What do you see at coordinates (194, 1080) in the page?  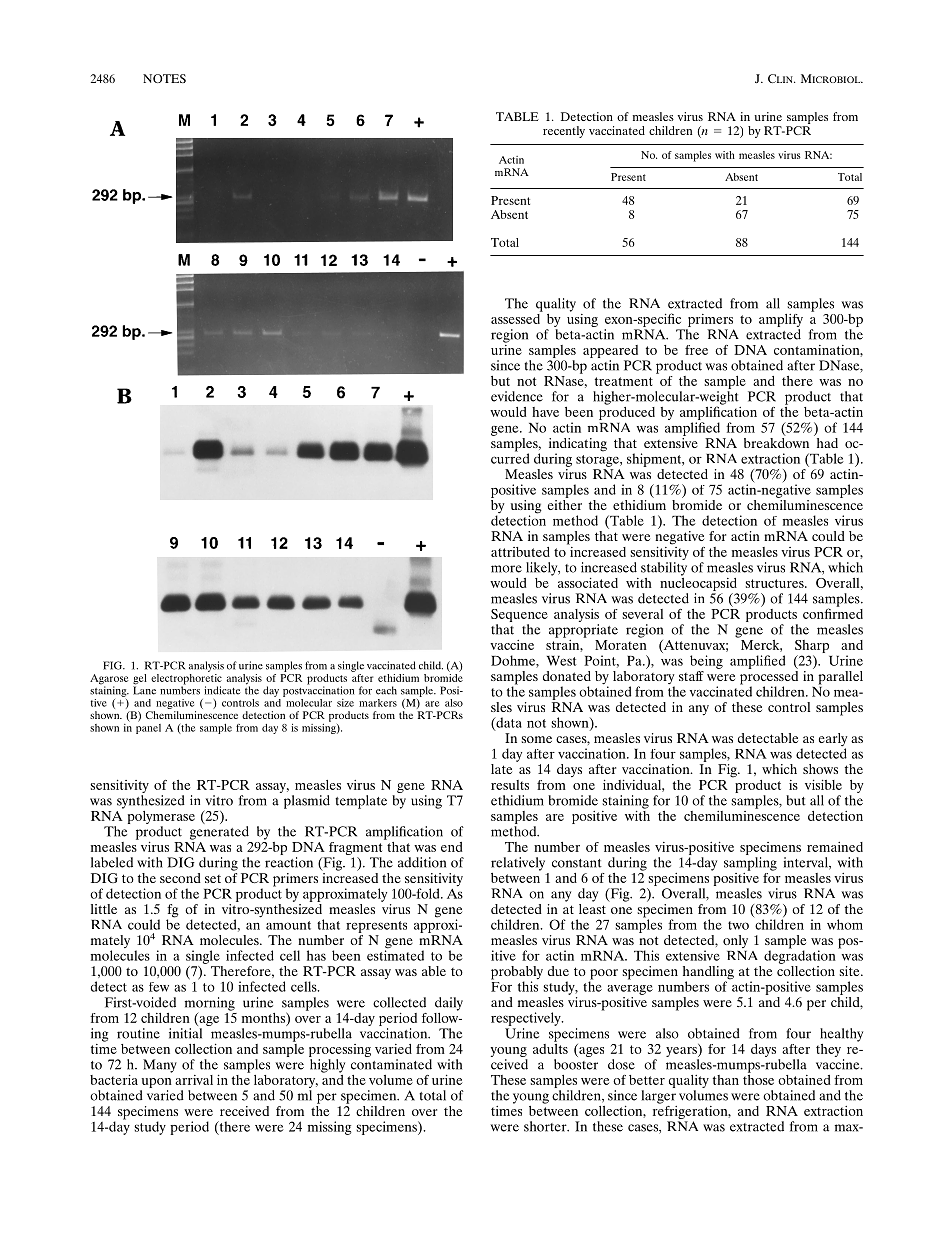 I see `arrival` at bounding box center [194, 1080].
